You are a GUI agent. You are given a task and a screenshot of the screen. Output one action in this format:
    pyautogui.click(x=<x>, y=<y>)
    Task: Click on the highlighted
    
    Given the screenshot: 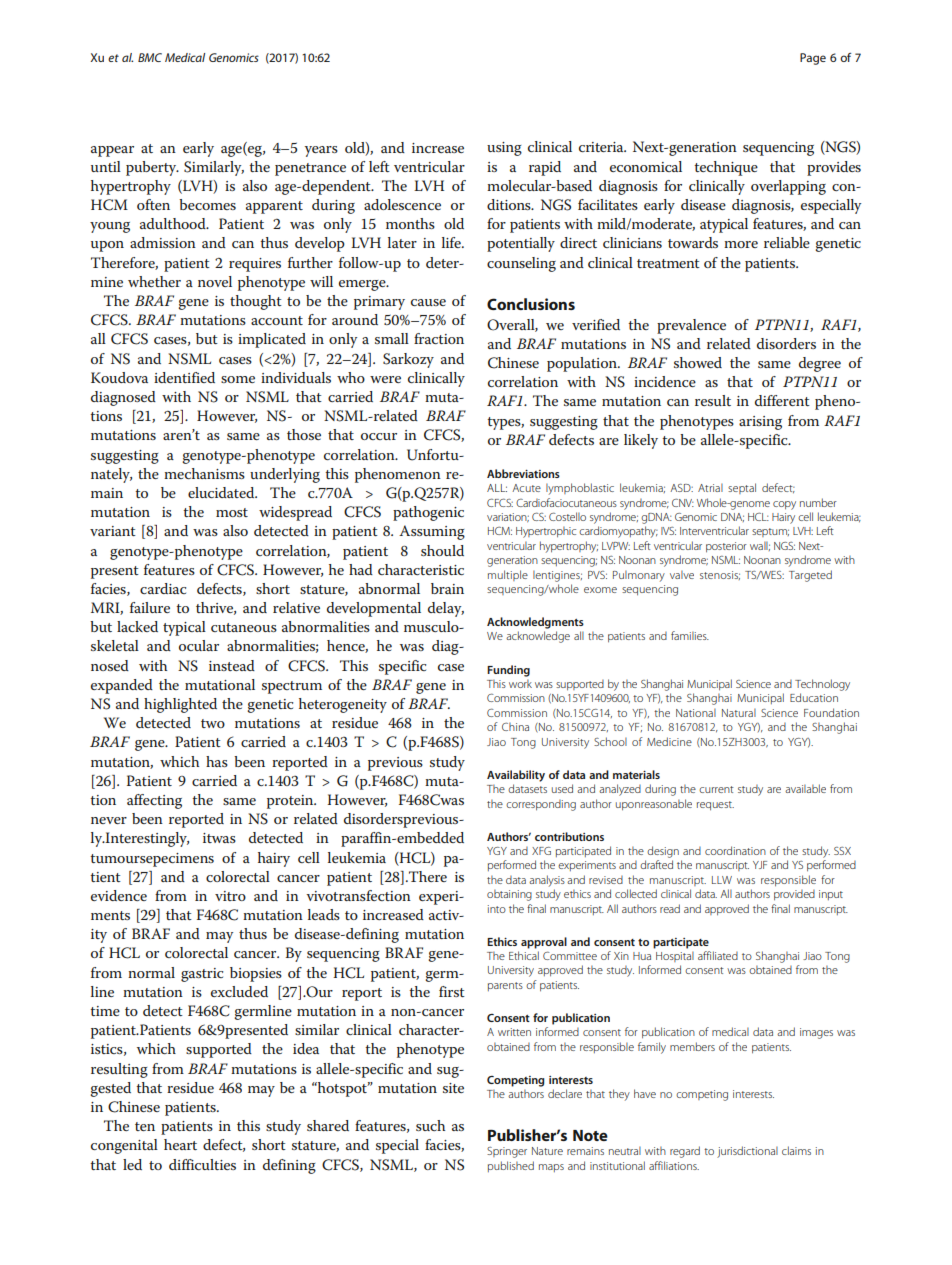 What is the action you would take?
    pyautogui.click(x=180, y=705)
